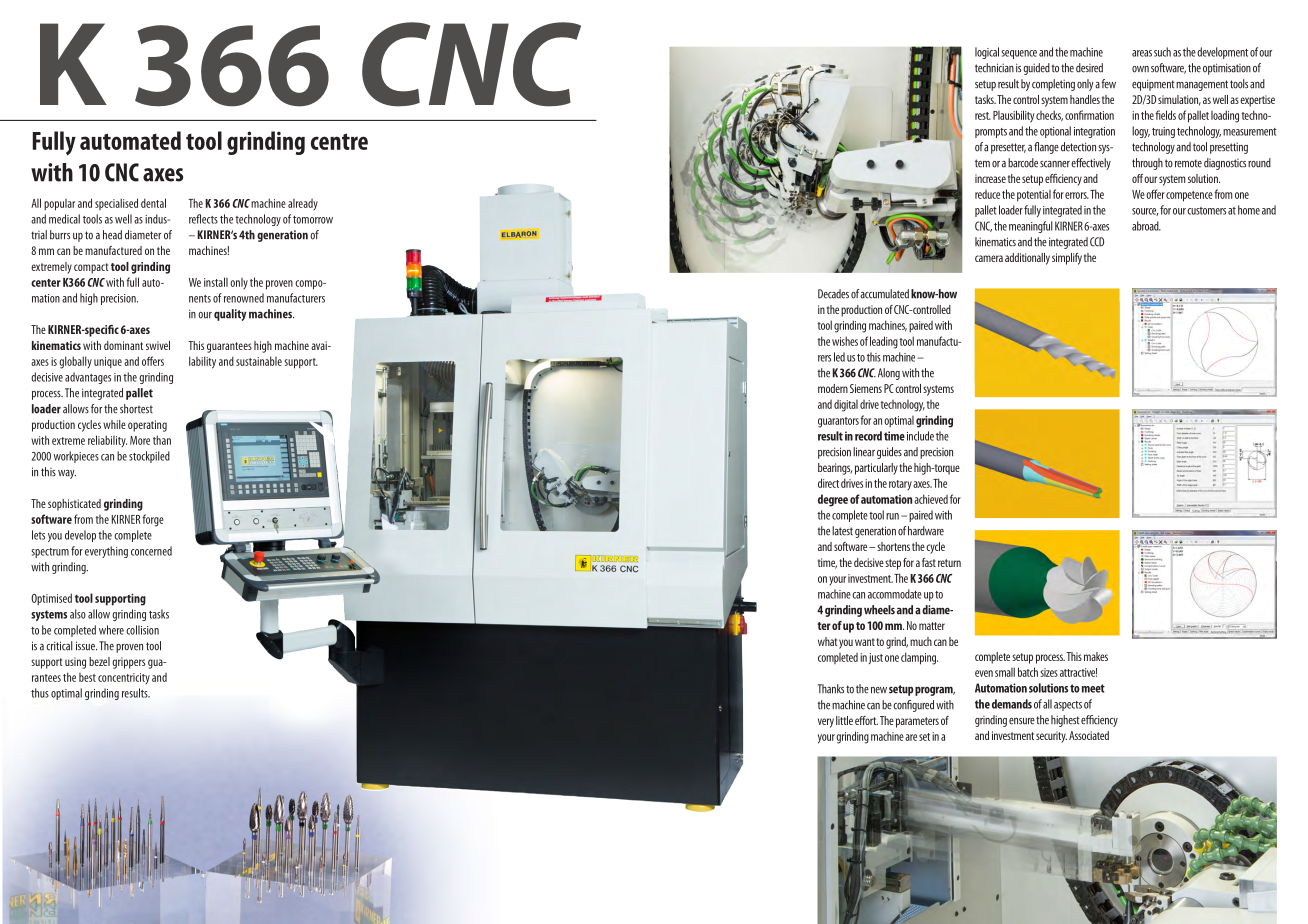  What do you see at coordinates (339, 141) in the screenshot?
I see `centre` at bounding box center [339, 141].
